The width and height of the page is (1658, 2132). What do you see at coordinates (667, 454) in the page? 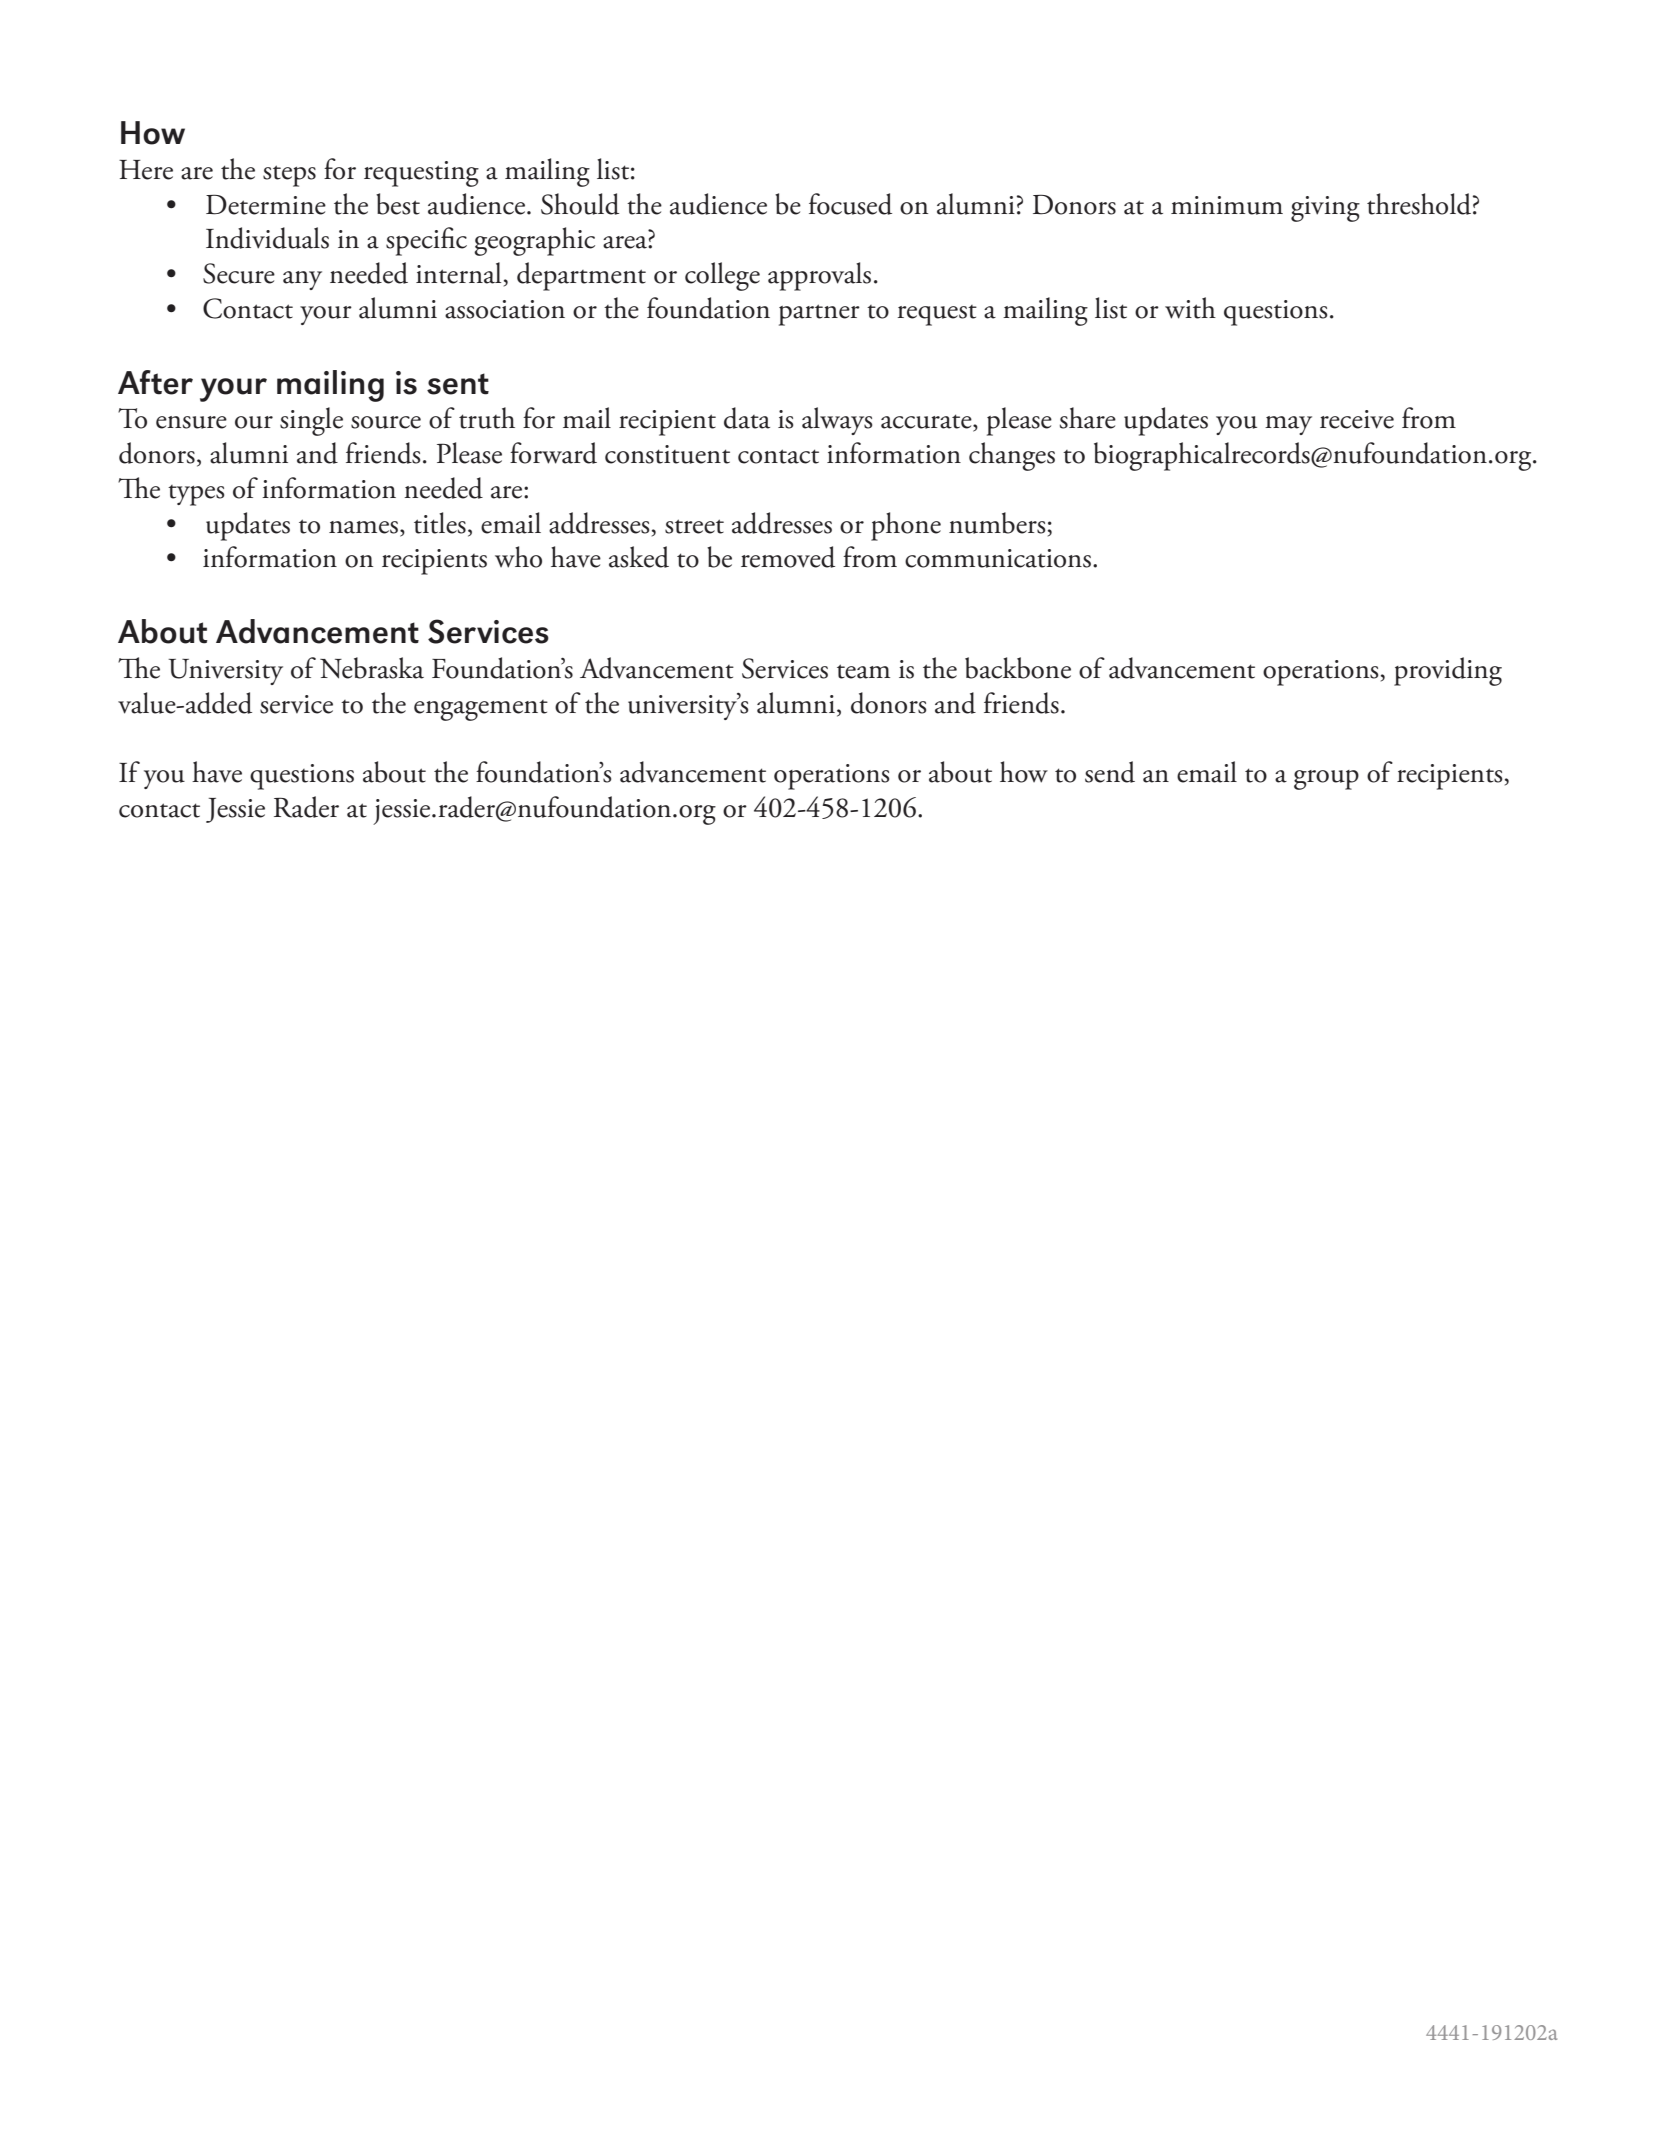
I see `constituent` at bounding box center [667, 454].
